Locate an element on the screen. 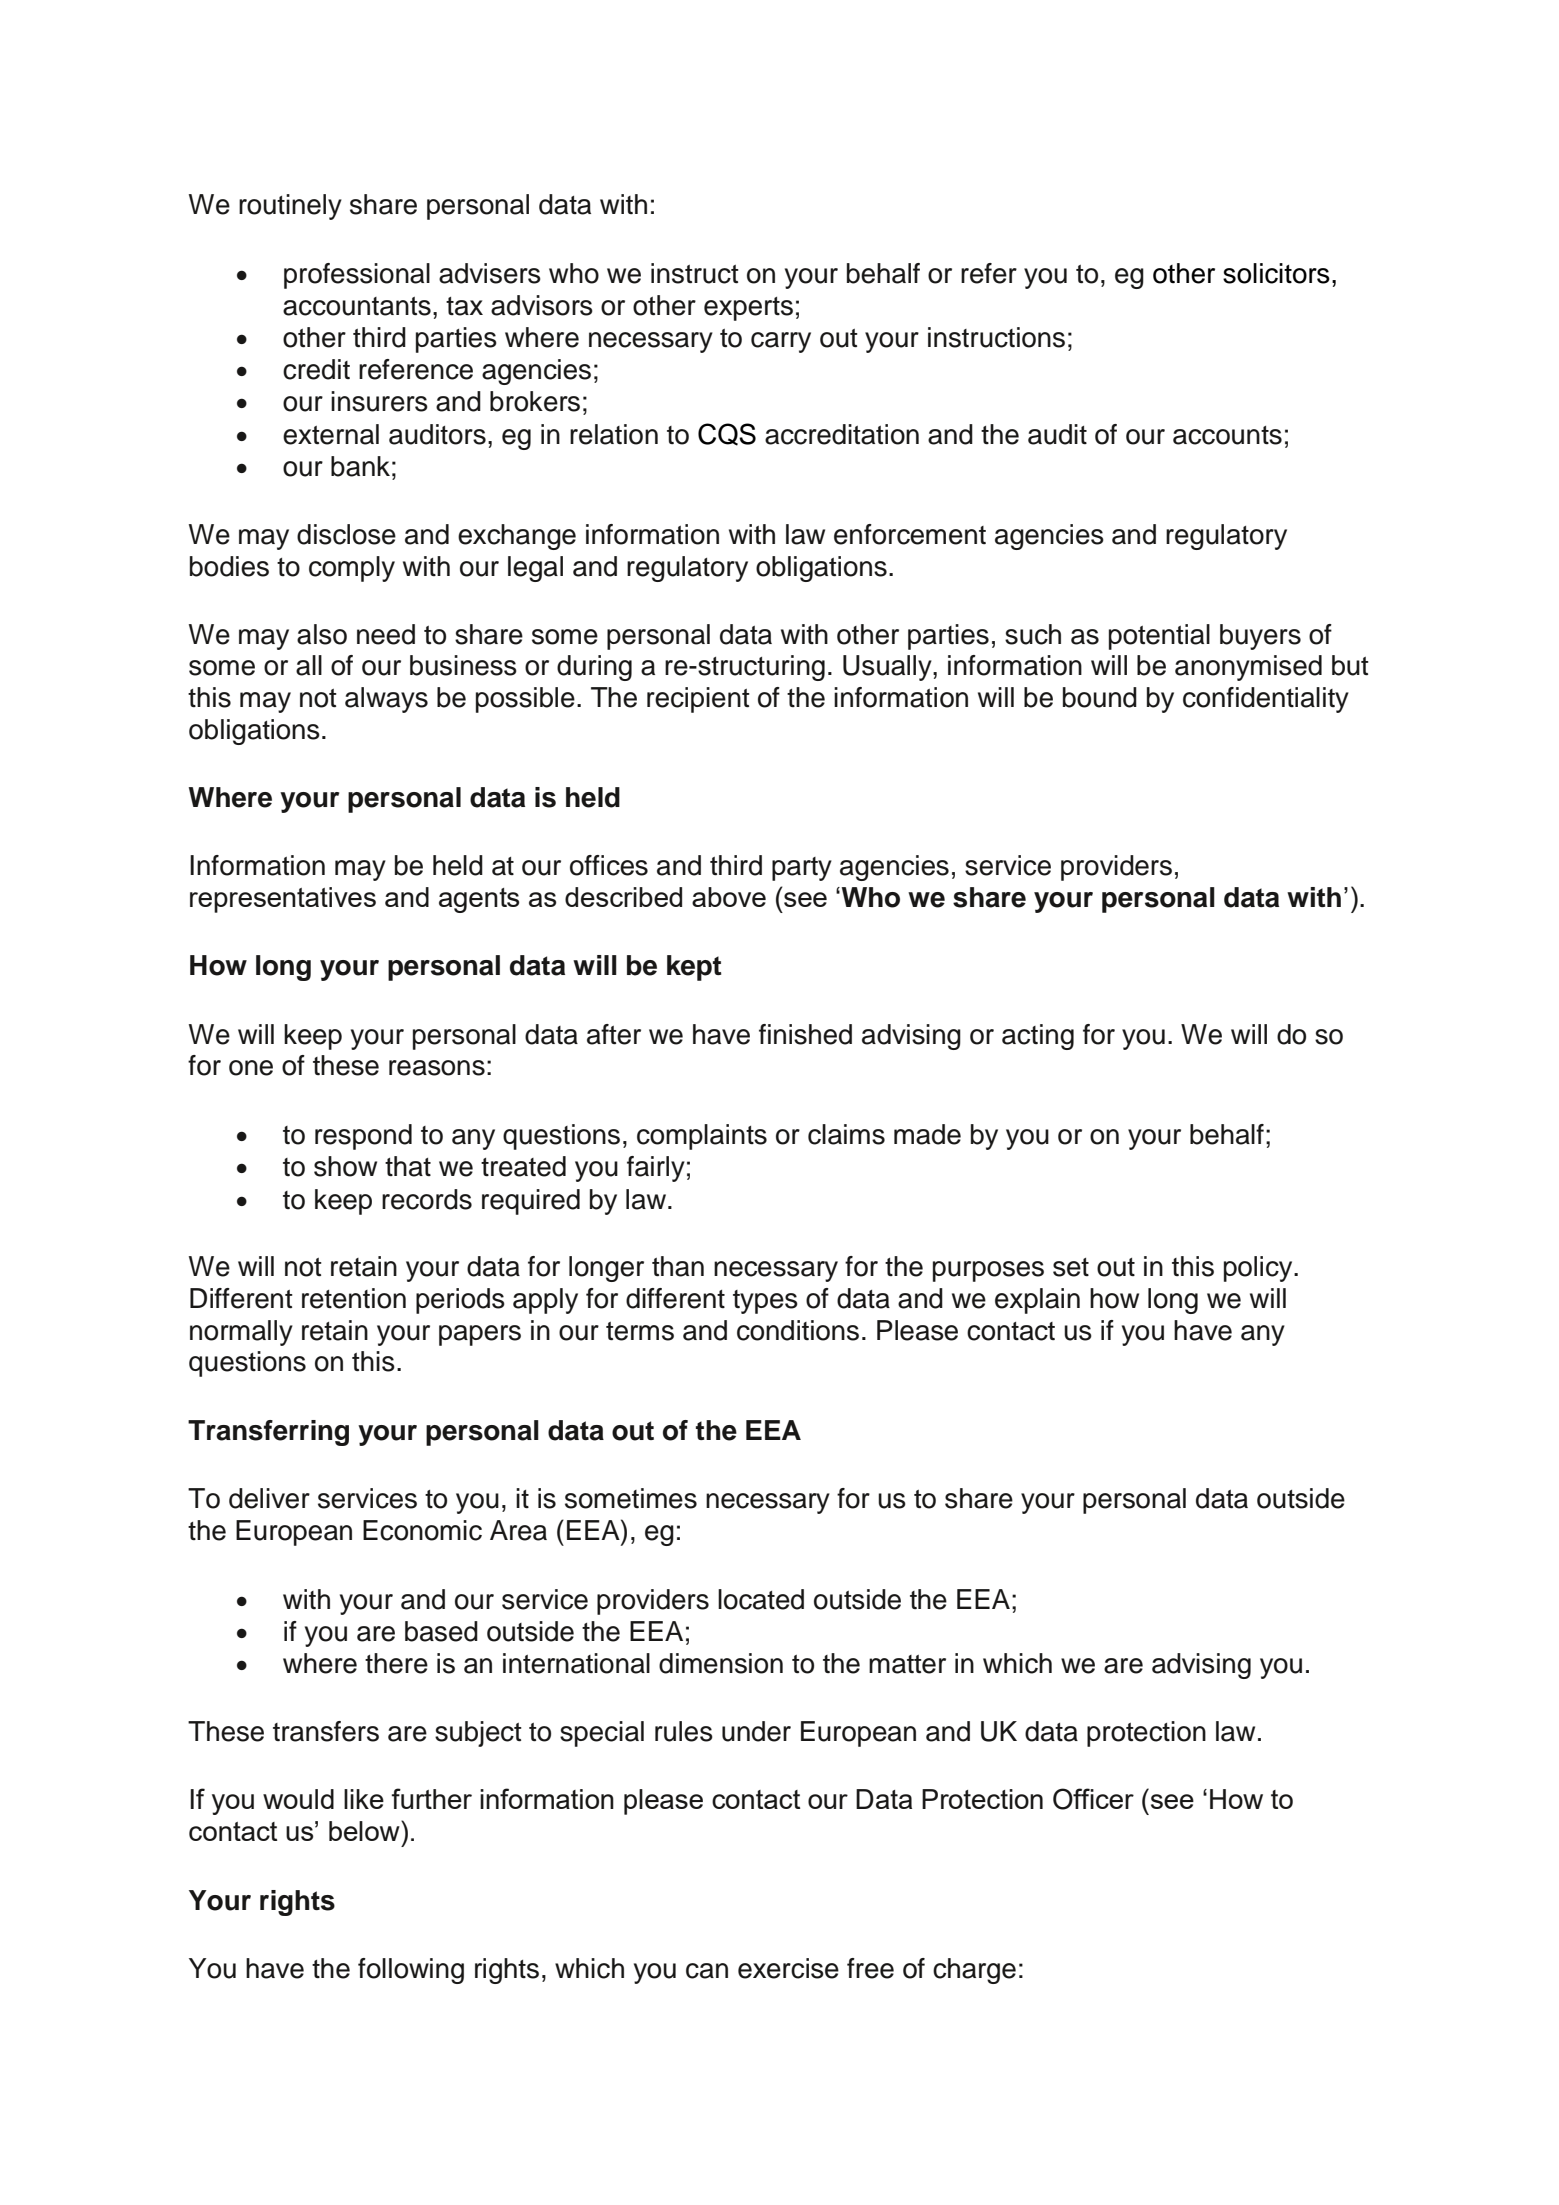 This screenshot has height=2205, width=1559. anonymised is located at coordinates (1248, 668).
